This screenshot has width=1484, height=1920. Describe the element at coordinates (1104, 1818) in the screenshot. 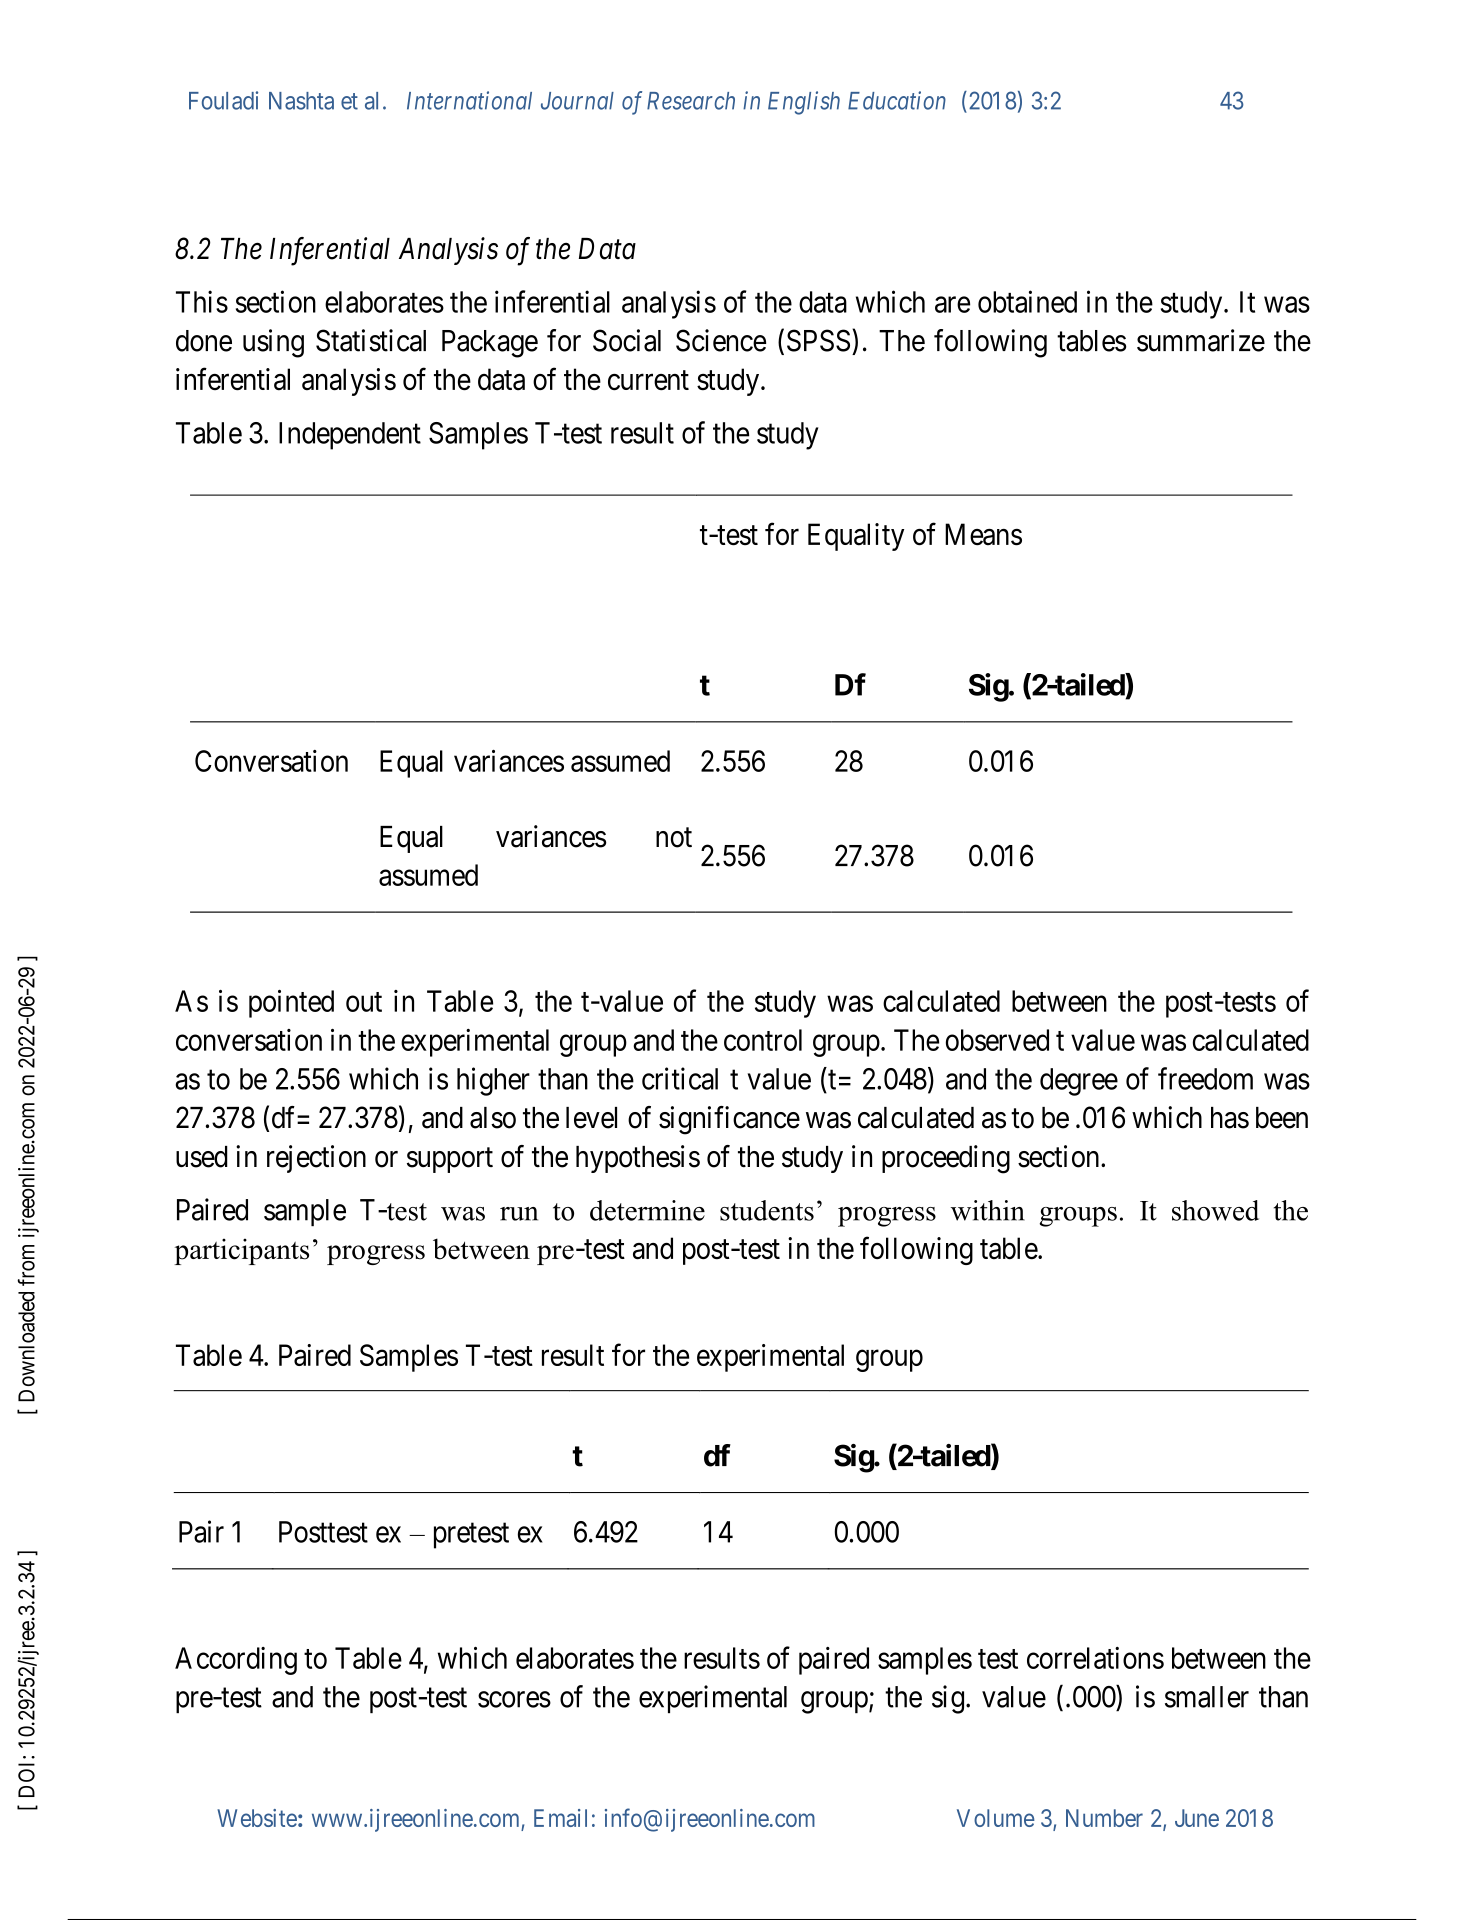

I see `Number` at that location.
